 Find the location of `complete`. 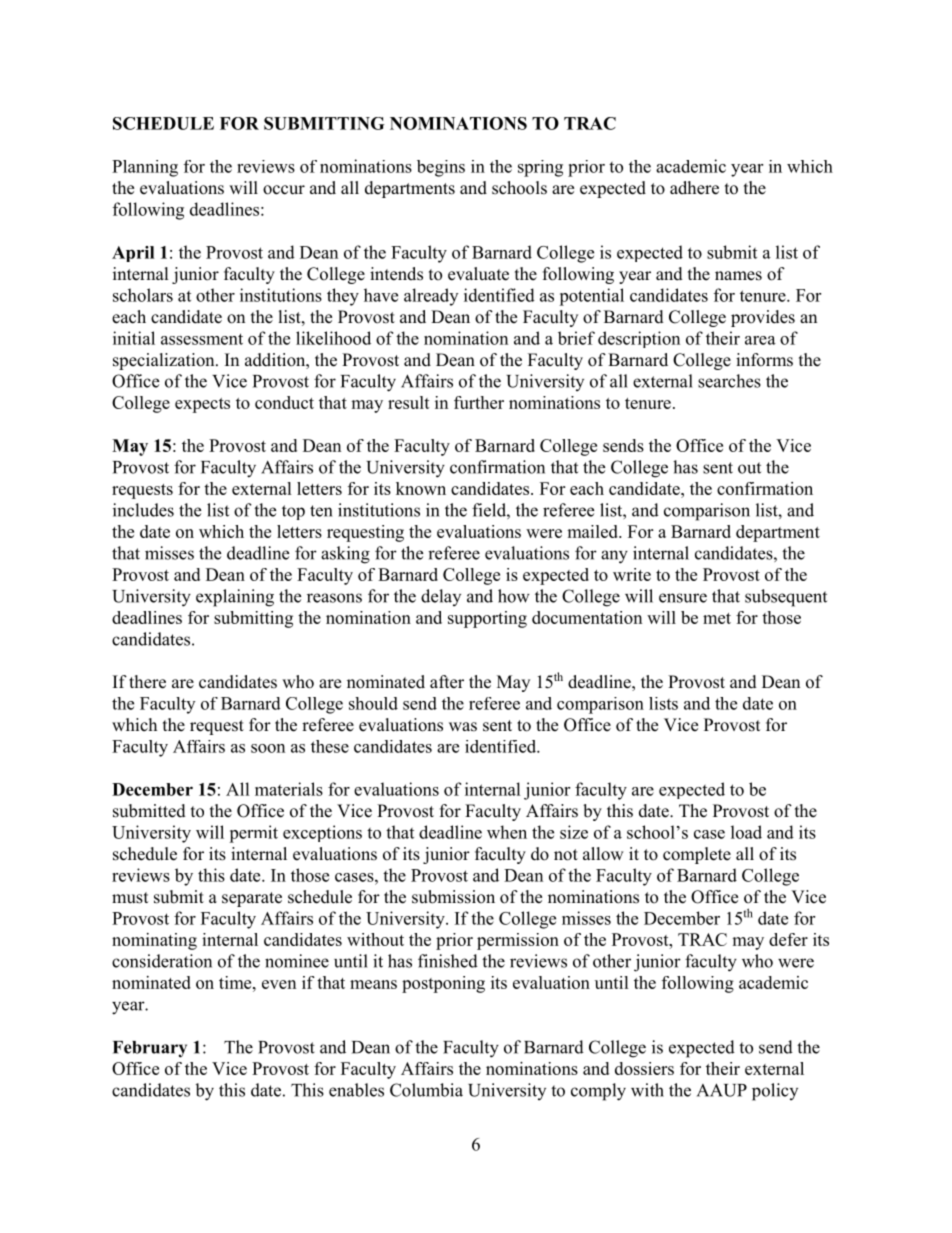

complete is located at coordinates (697, 855).
